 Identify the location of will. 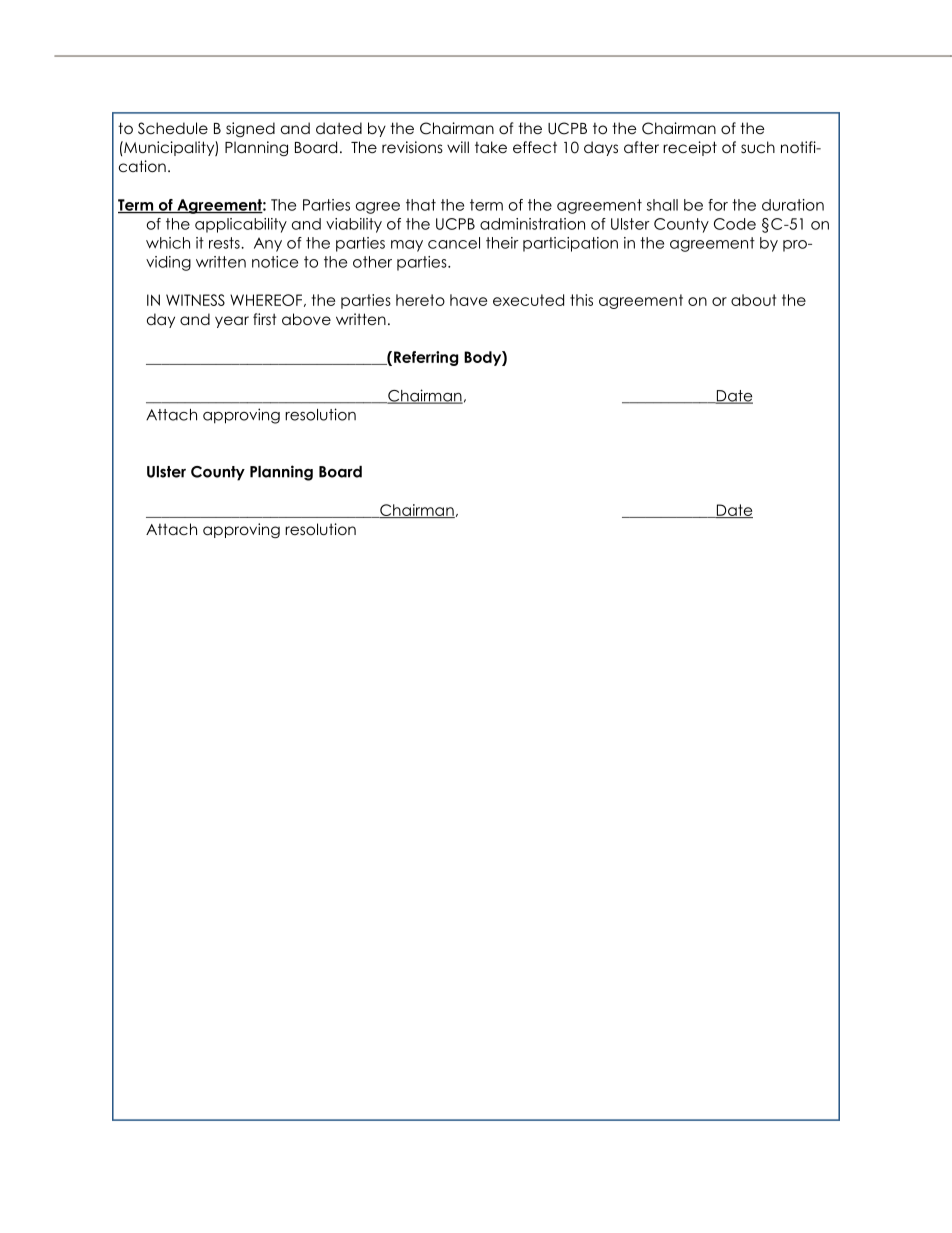
(458, 147).
